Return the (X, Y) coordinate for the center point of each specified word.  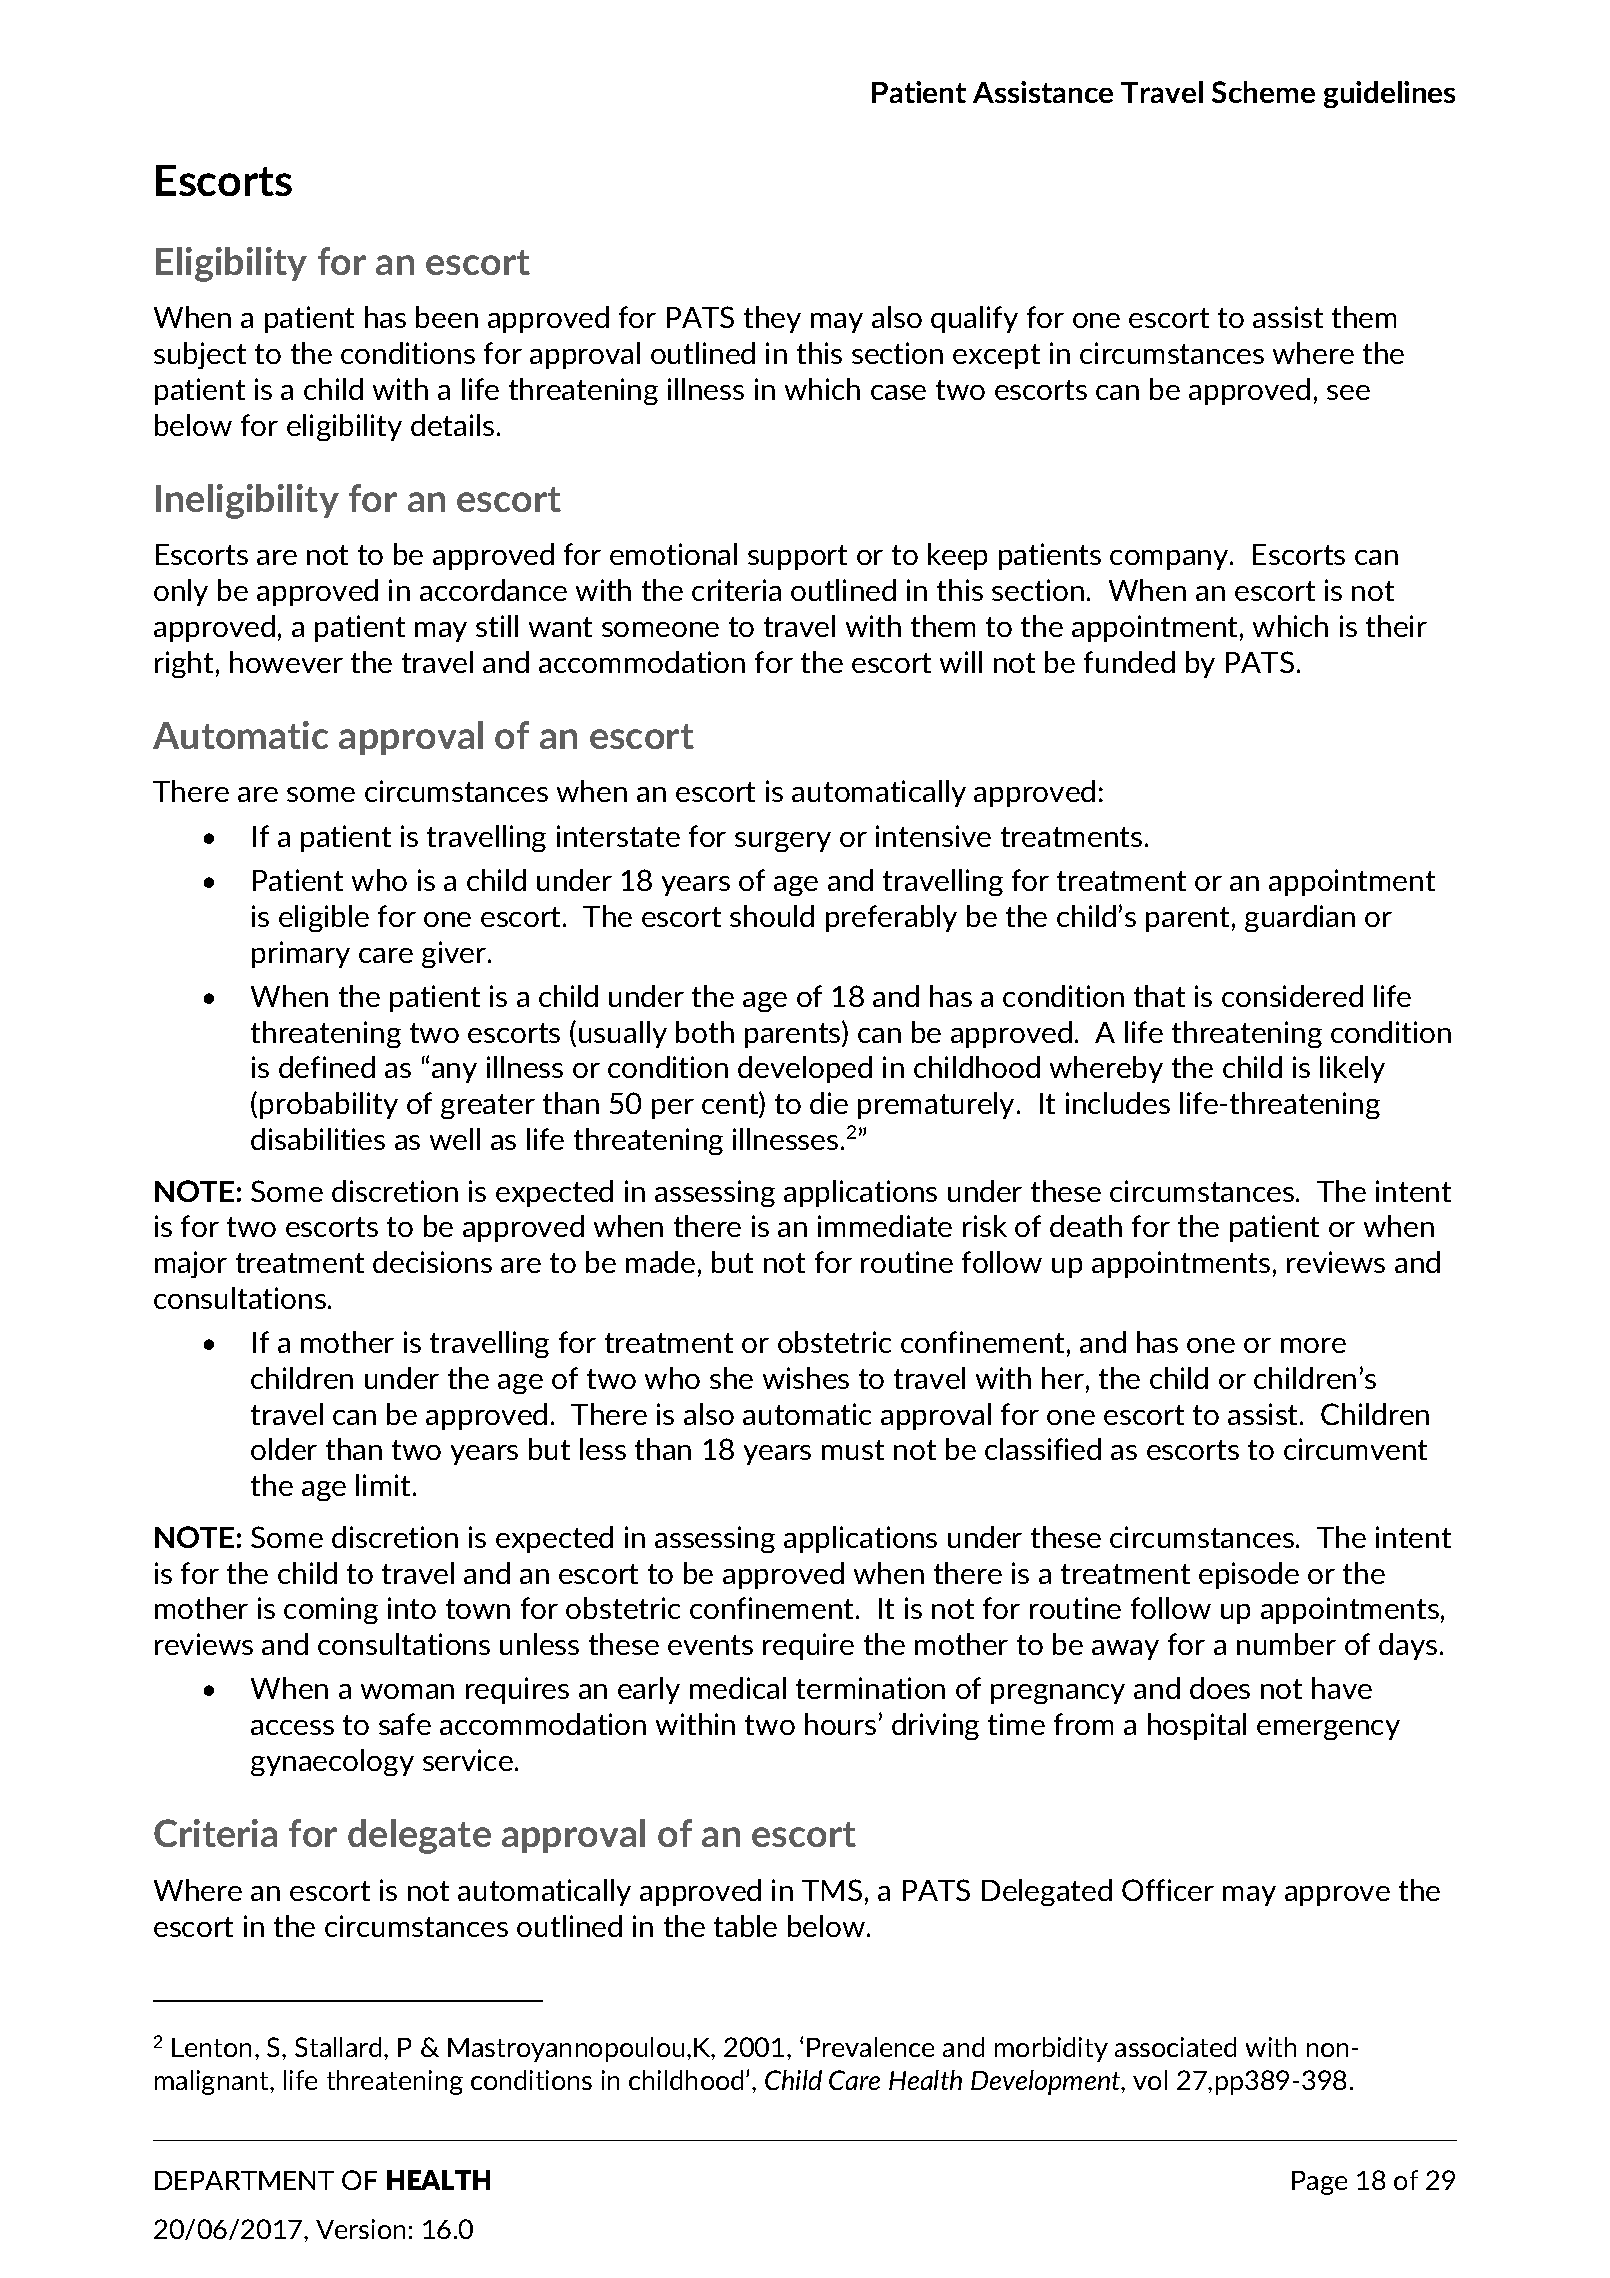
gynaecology (332, 1762)
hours (840, 1724)
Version (360, 2229)
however (286, 662)
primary (301, 954)
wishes (806, 1378)
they (772, 319)
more (1313, 1345)
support (797, 557)
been (447, 317)
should (772, 916)
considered (1292, 996)
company (1170, 560)
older (284, 1449)
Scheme (1263, 92)
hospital (1197, 1726)
